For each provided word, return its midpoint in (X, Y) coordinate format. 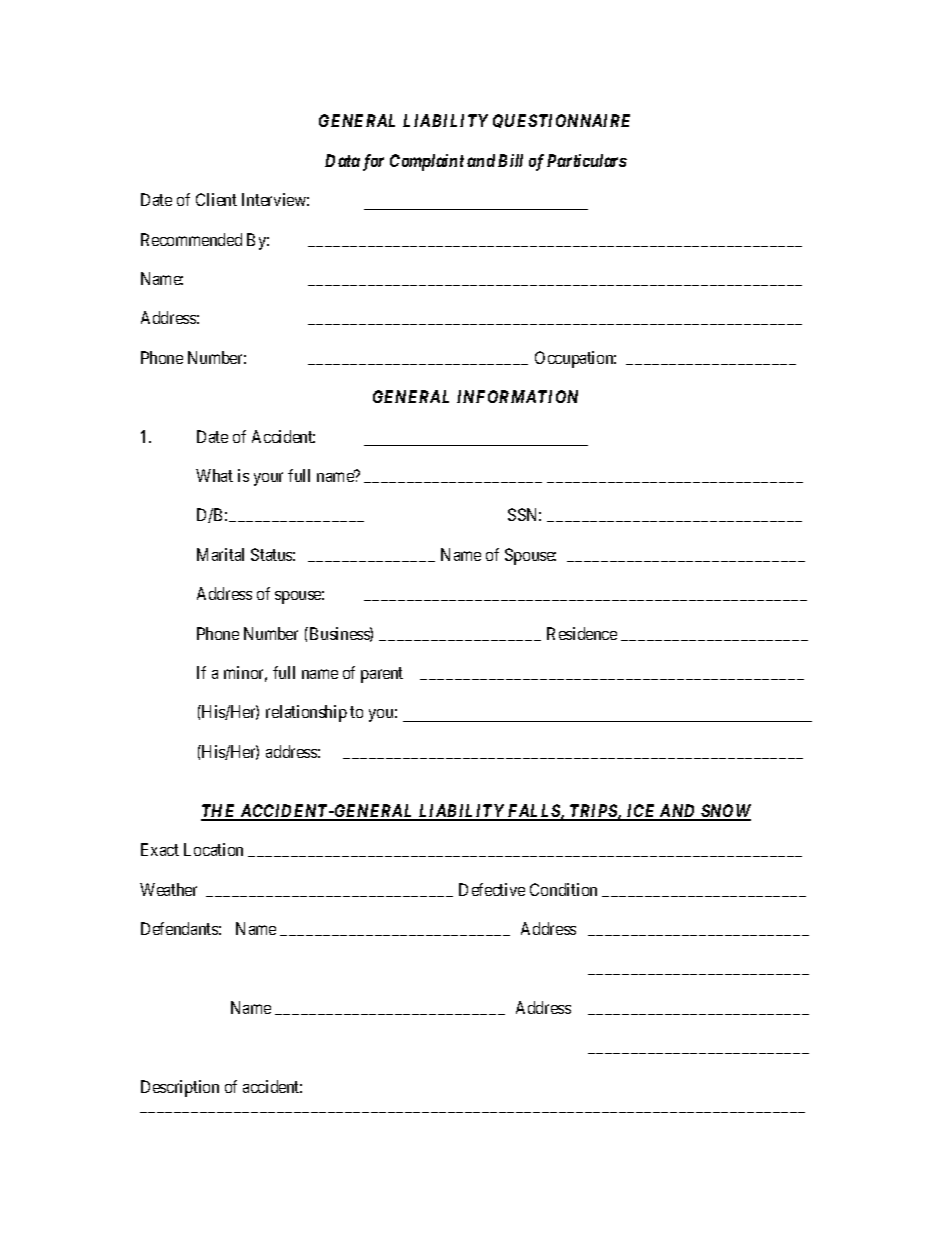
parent (382, 675)
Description (180, 1088)
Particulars (587, 160)
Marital (220, 554)
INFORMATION (517, 396)
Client (216, 199)
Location (213, 849)
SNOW (725, 812)
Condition (563, 889)
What (214, 475)
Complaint (427, 162)
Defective (492, 889)
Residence (582, 633)
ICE (641, 812)
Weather (168, 889)
